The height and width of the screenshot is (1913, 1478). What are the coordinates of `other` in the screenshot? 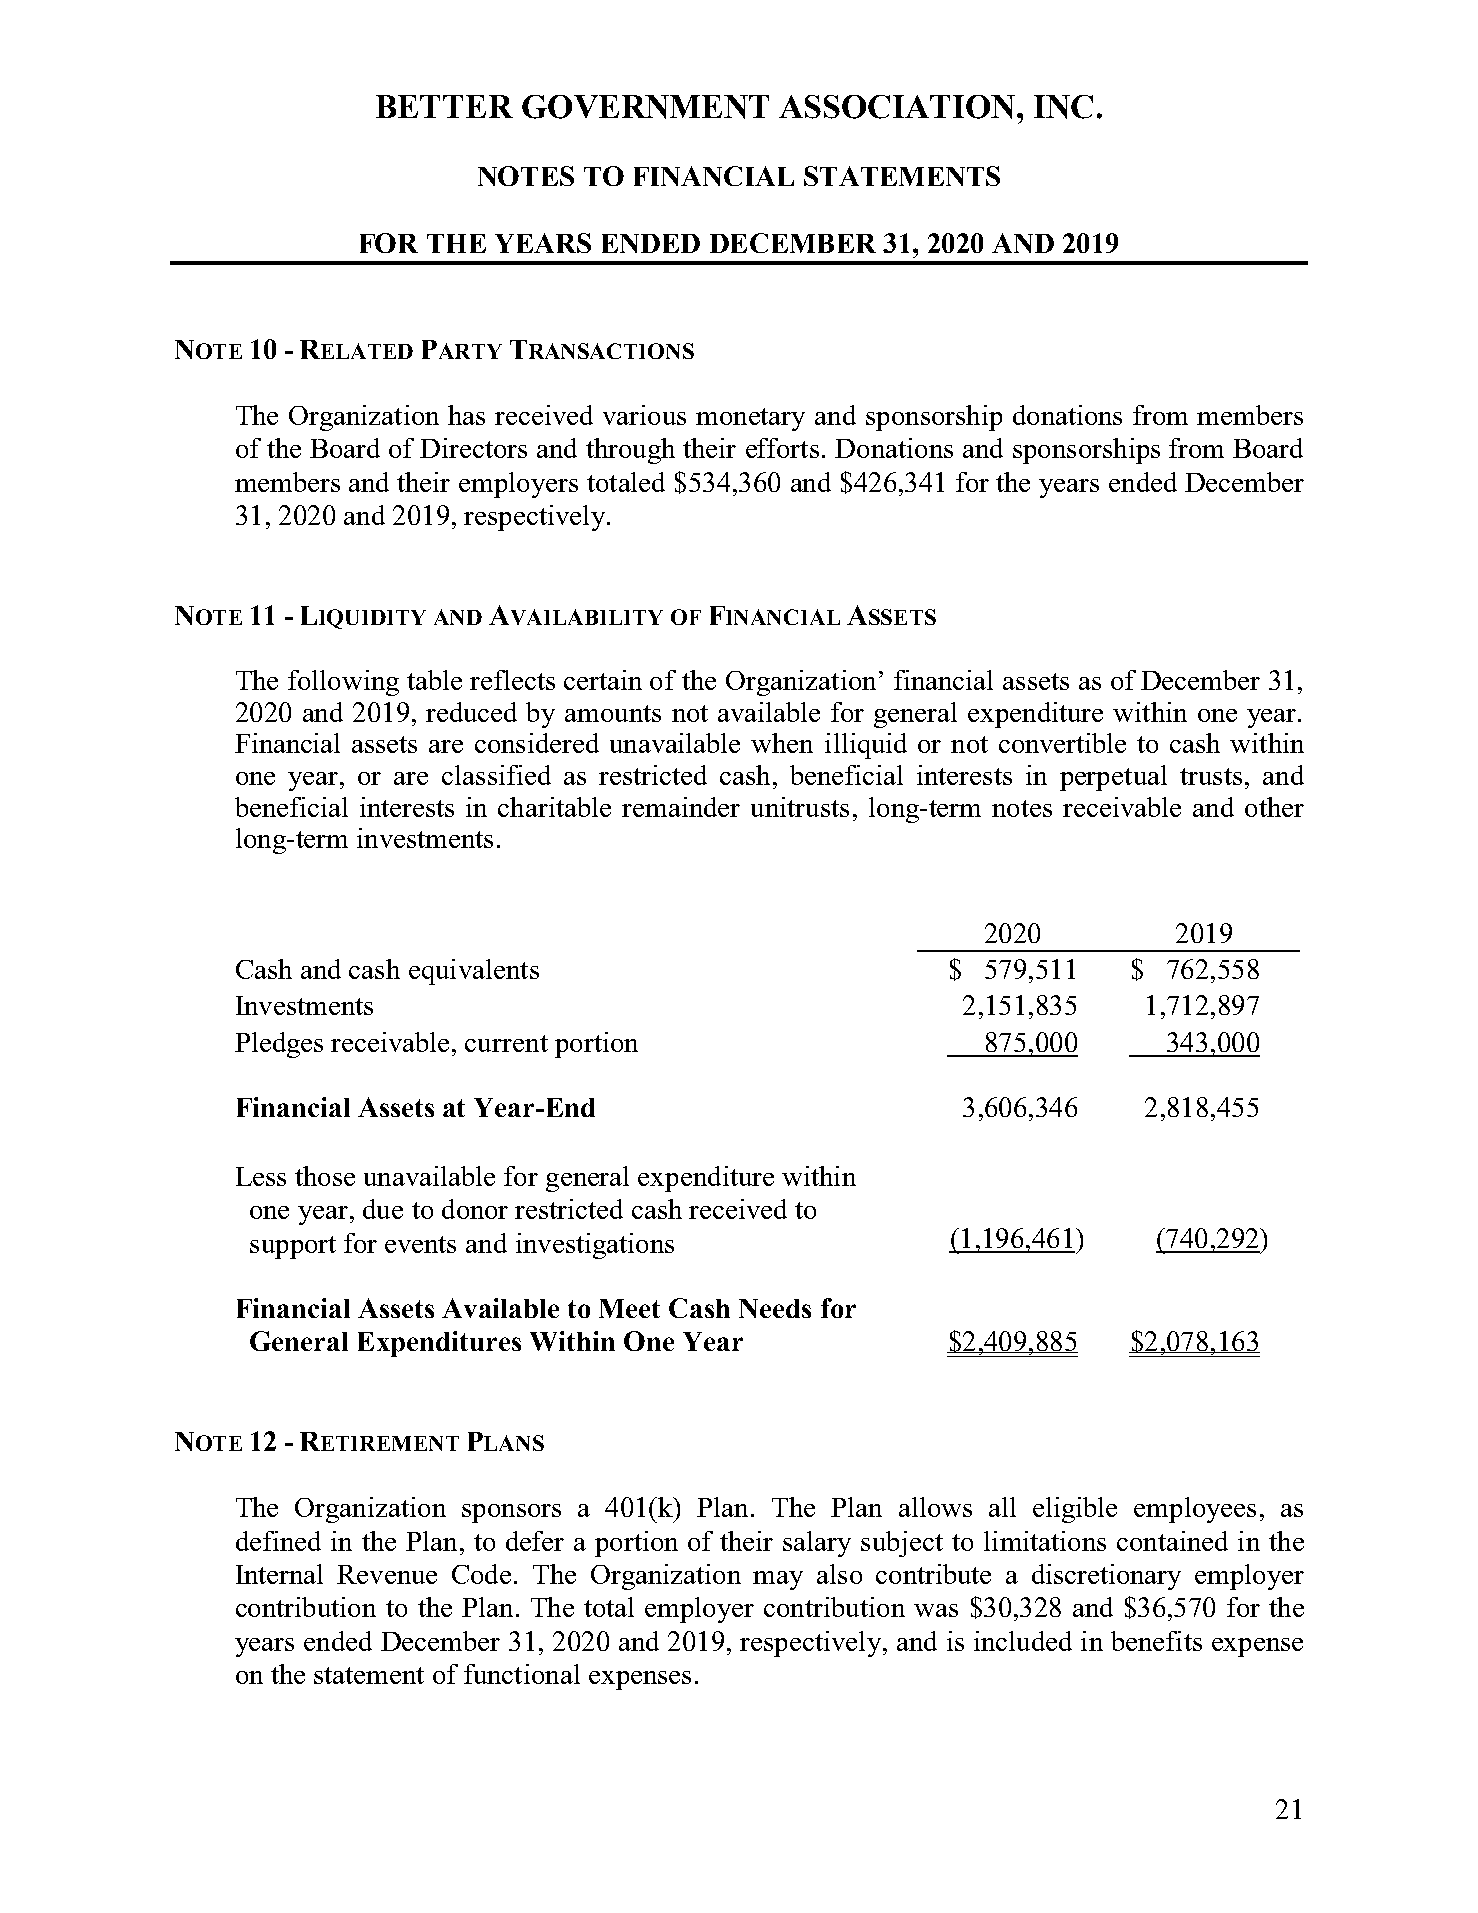 It's located at (1274, 807).
